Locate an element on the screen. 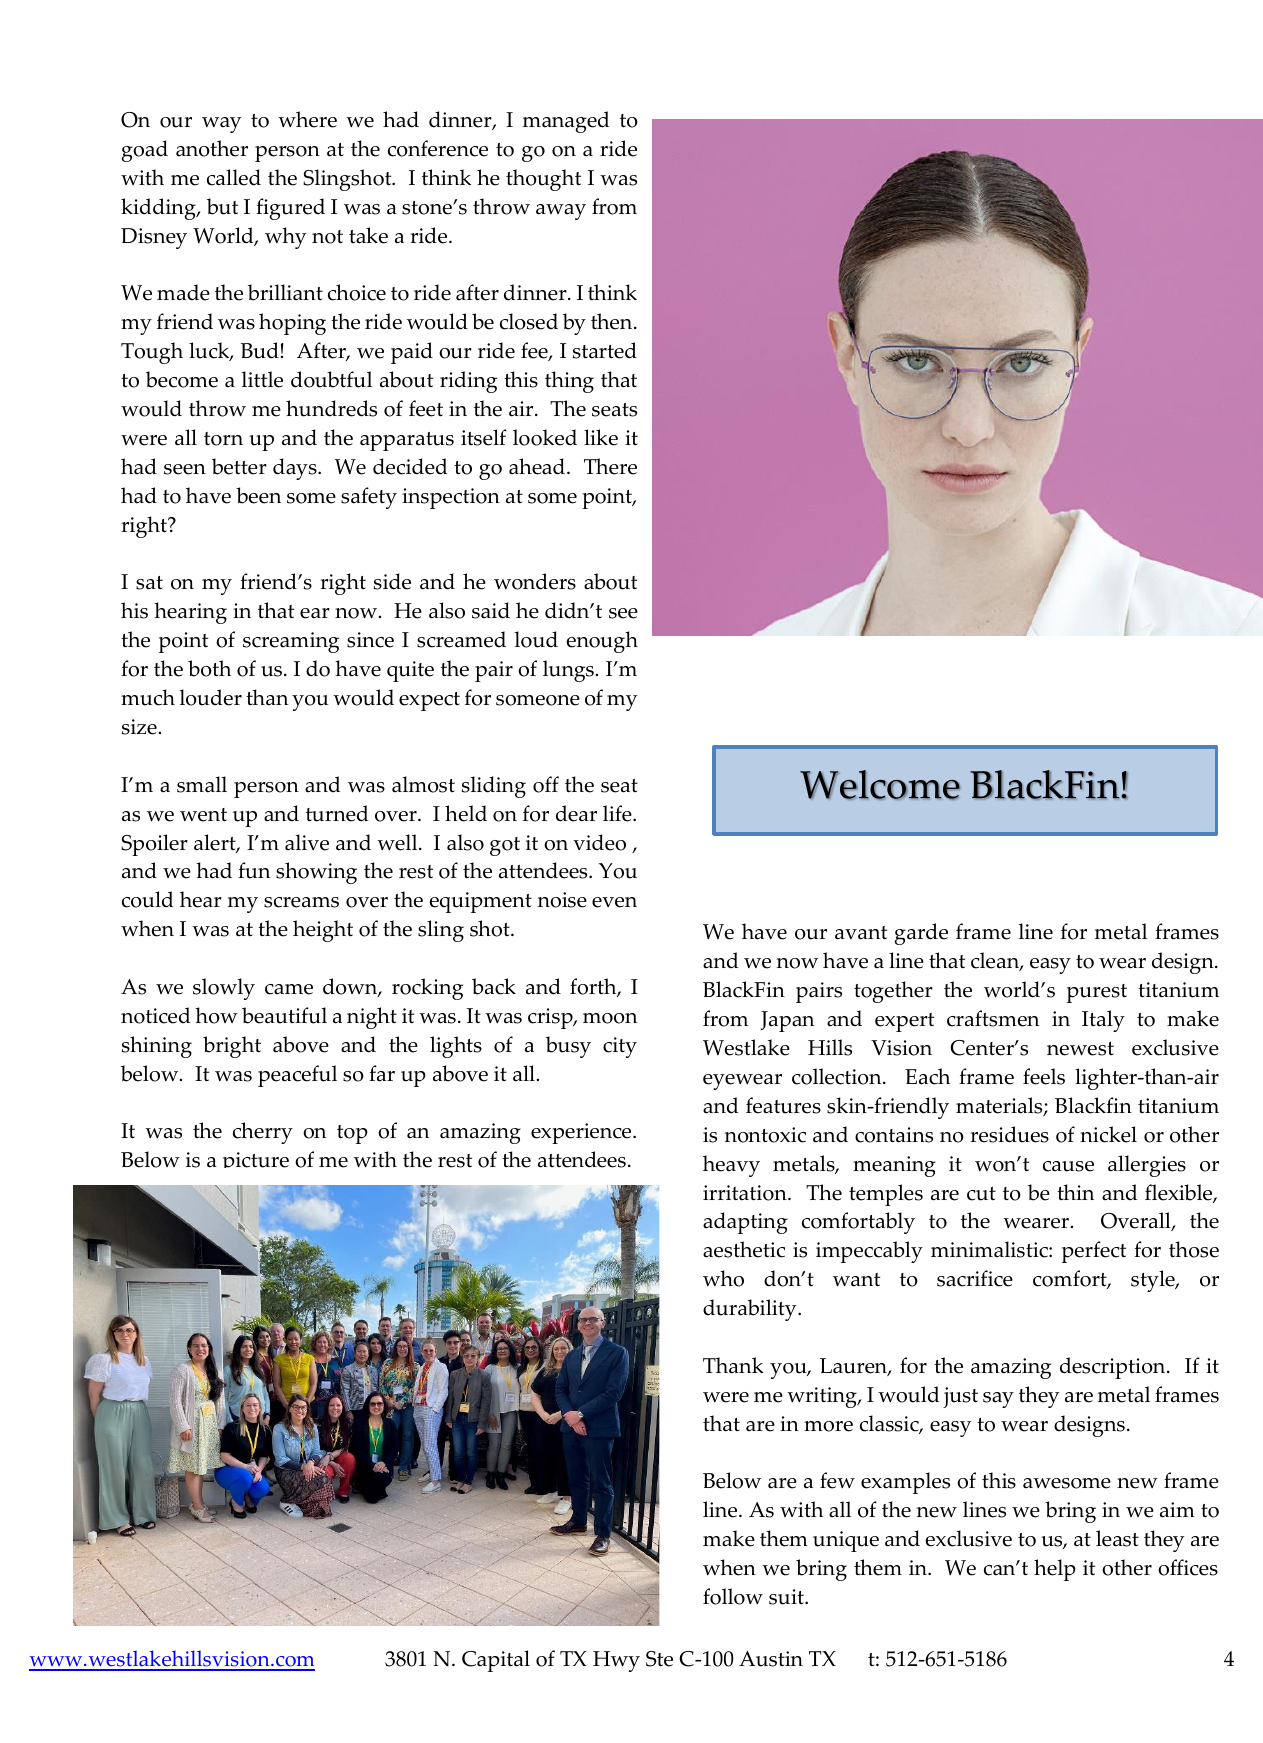 The width and height of the screenshot is (1263, 1743). called is located at coordinates (234, 177).
